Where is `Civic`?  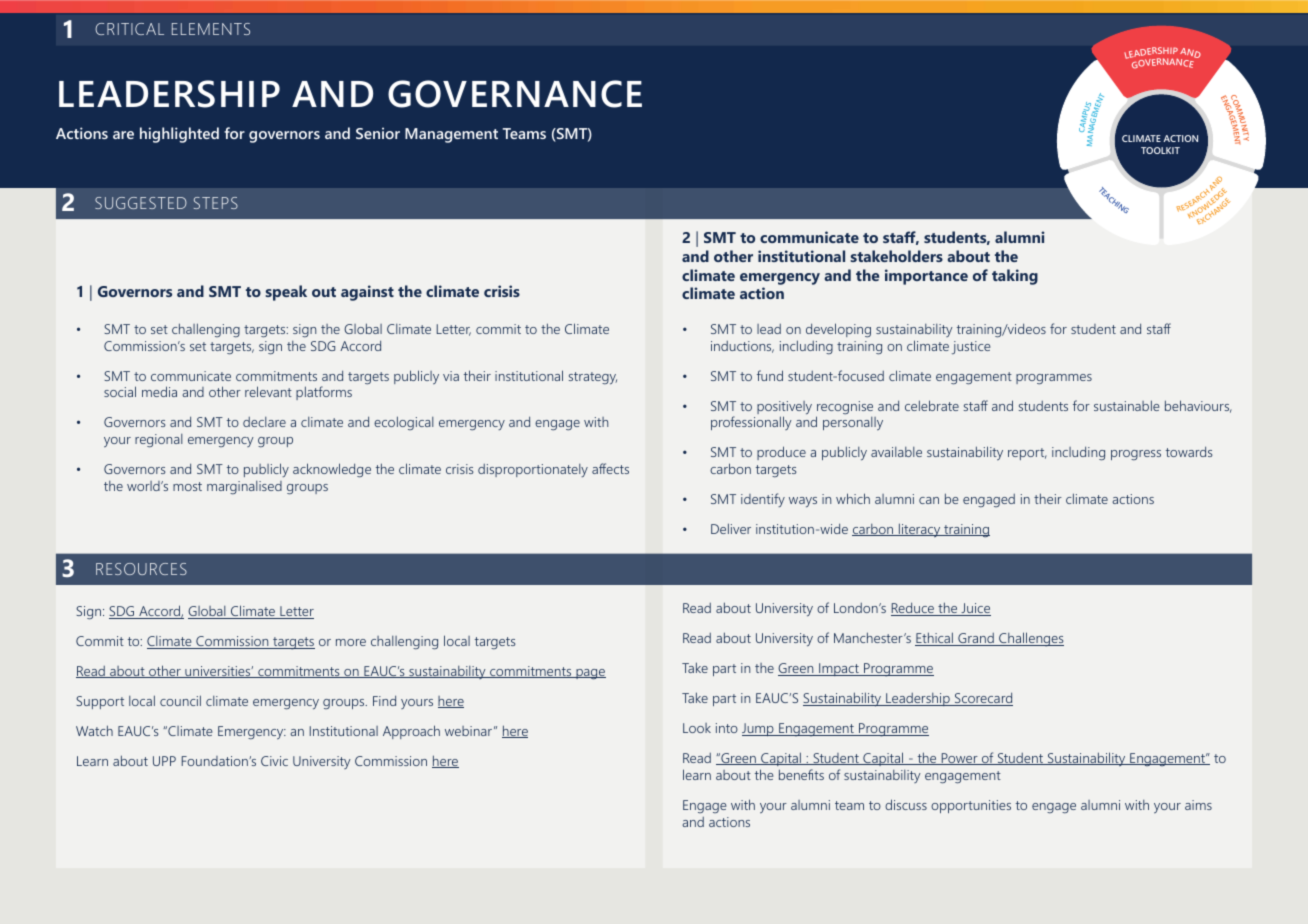
Civic is located at coordinates (274, 761).
